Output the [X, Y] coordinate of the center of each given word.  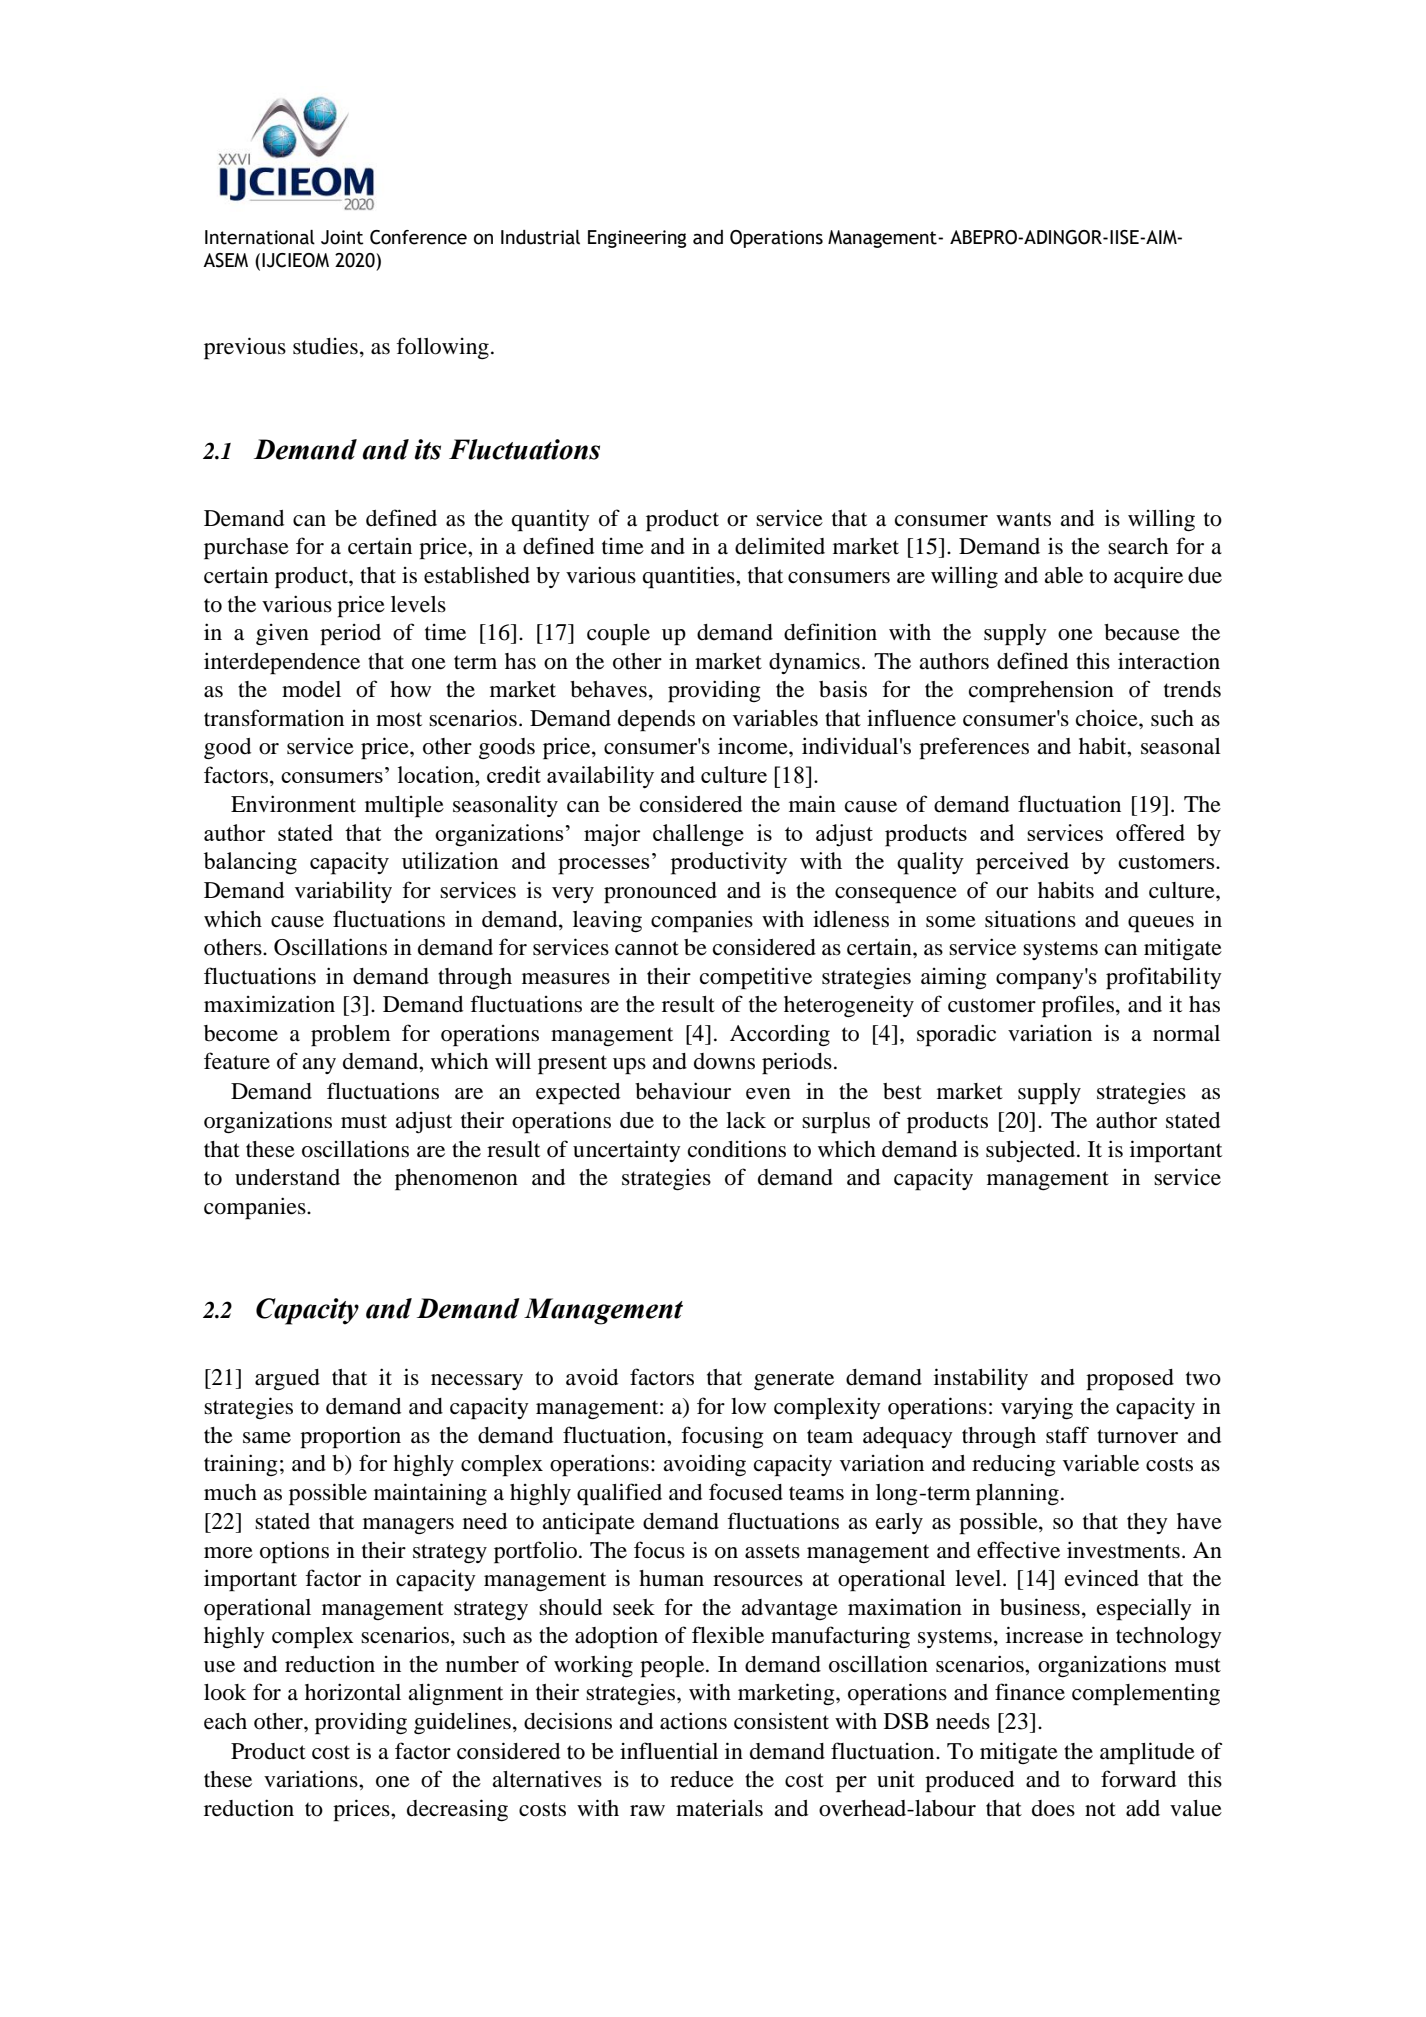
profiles [1078, 1006]
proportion [350, 1438]
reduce [702, 1779]
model [311, 689]
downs [724, 1061]
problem [351, 1036]
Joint [342, 237]
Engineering [637, 239]
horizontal [353, 1692]
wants [1023, 519]
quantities [690, 577]
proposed [1130, 1380]
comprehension [1041, 691]
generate [794, 1381]
